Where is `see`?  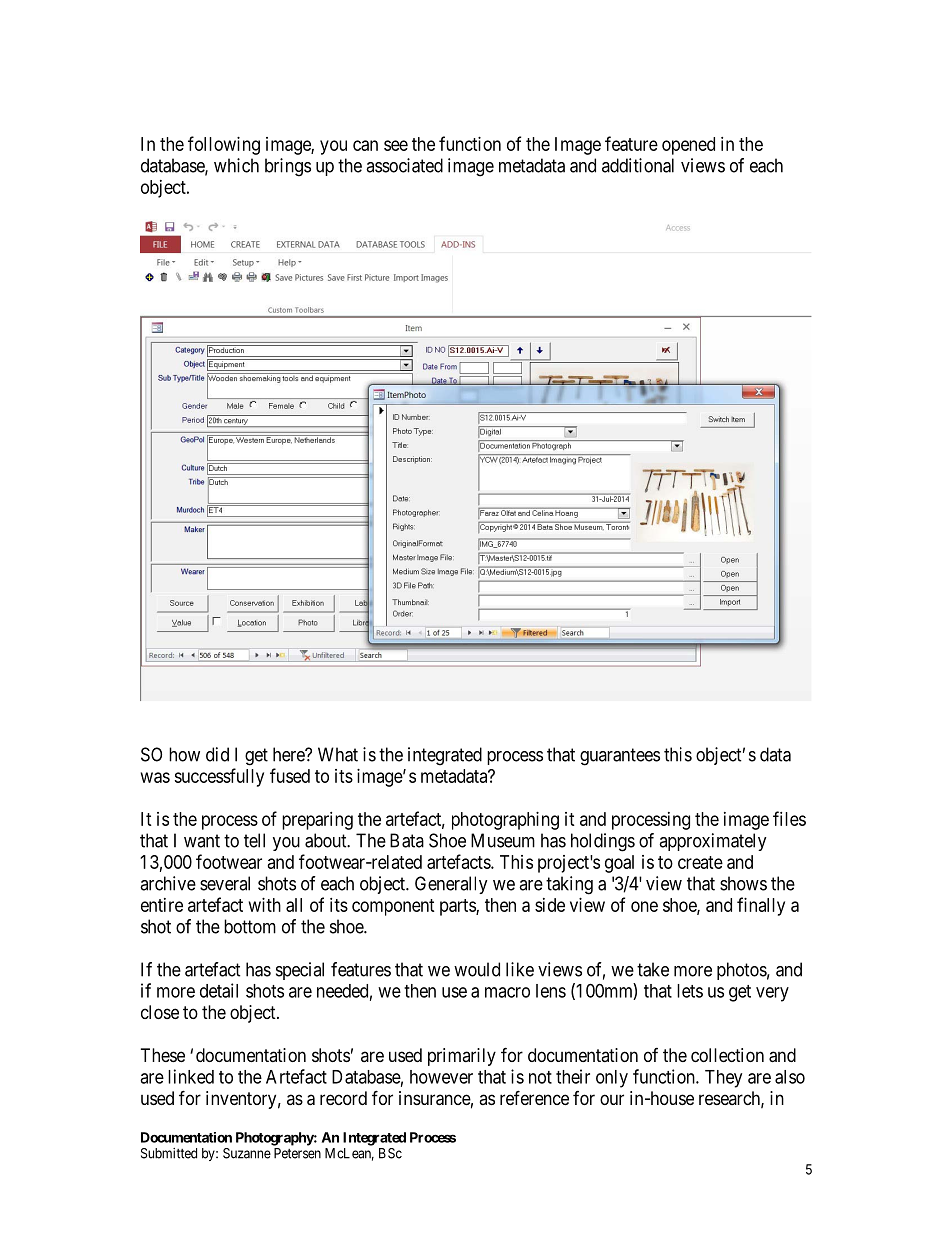 see is located at coordinates (396, 145).
